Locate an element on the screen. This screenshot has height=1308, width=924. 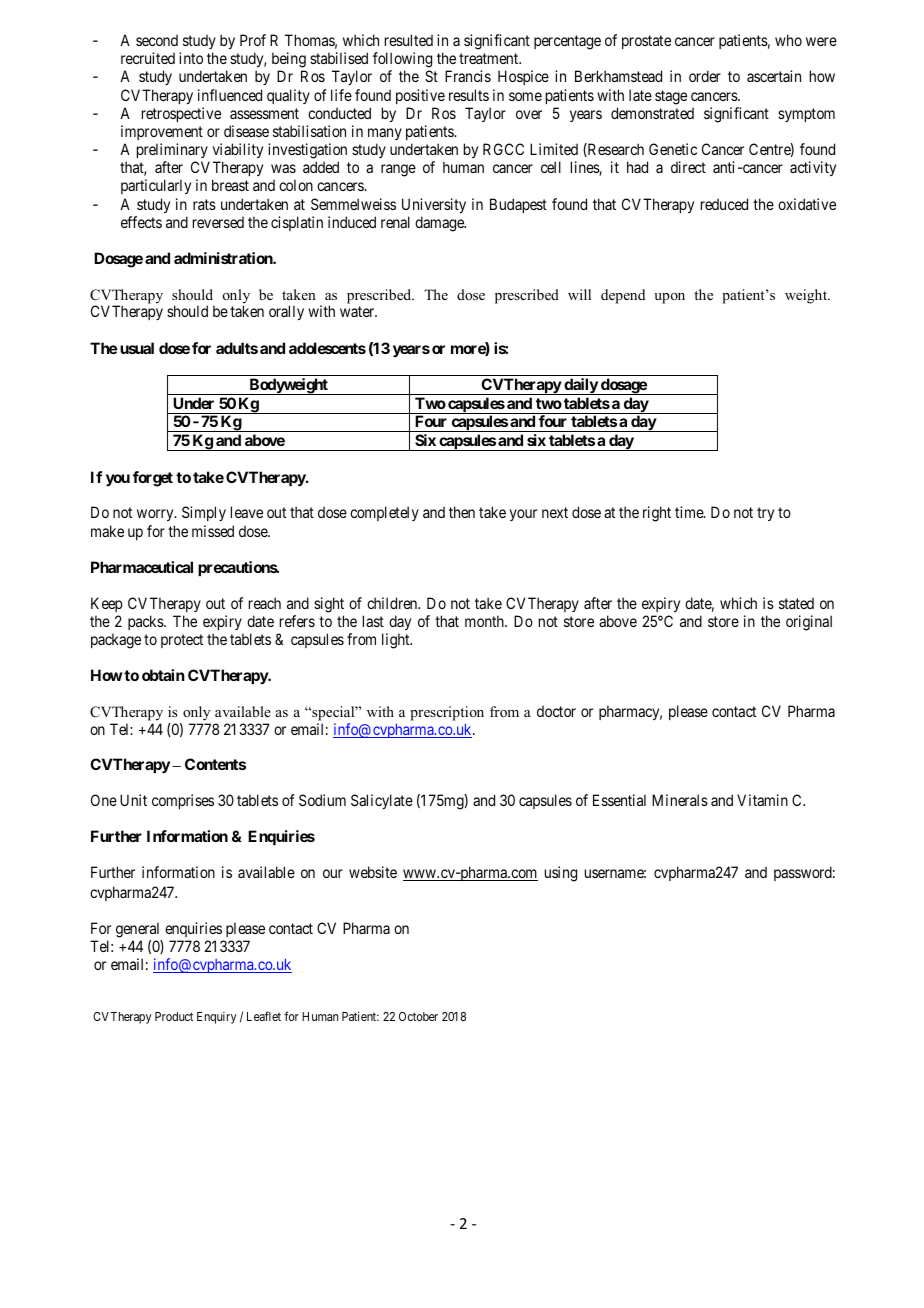
usual is located at coordinates (137, 348).
